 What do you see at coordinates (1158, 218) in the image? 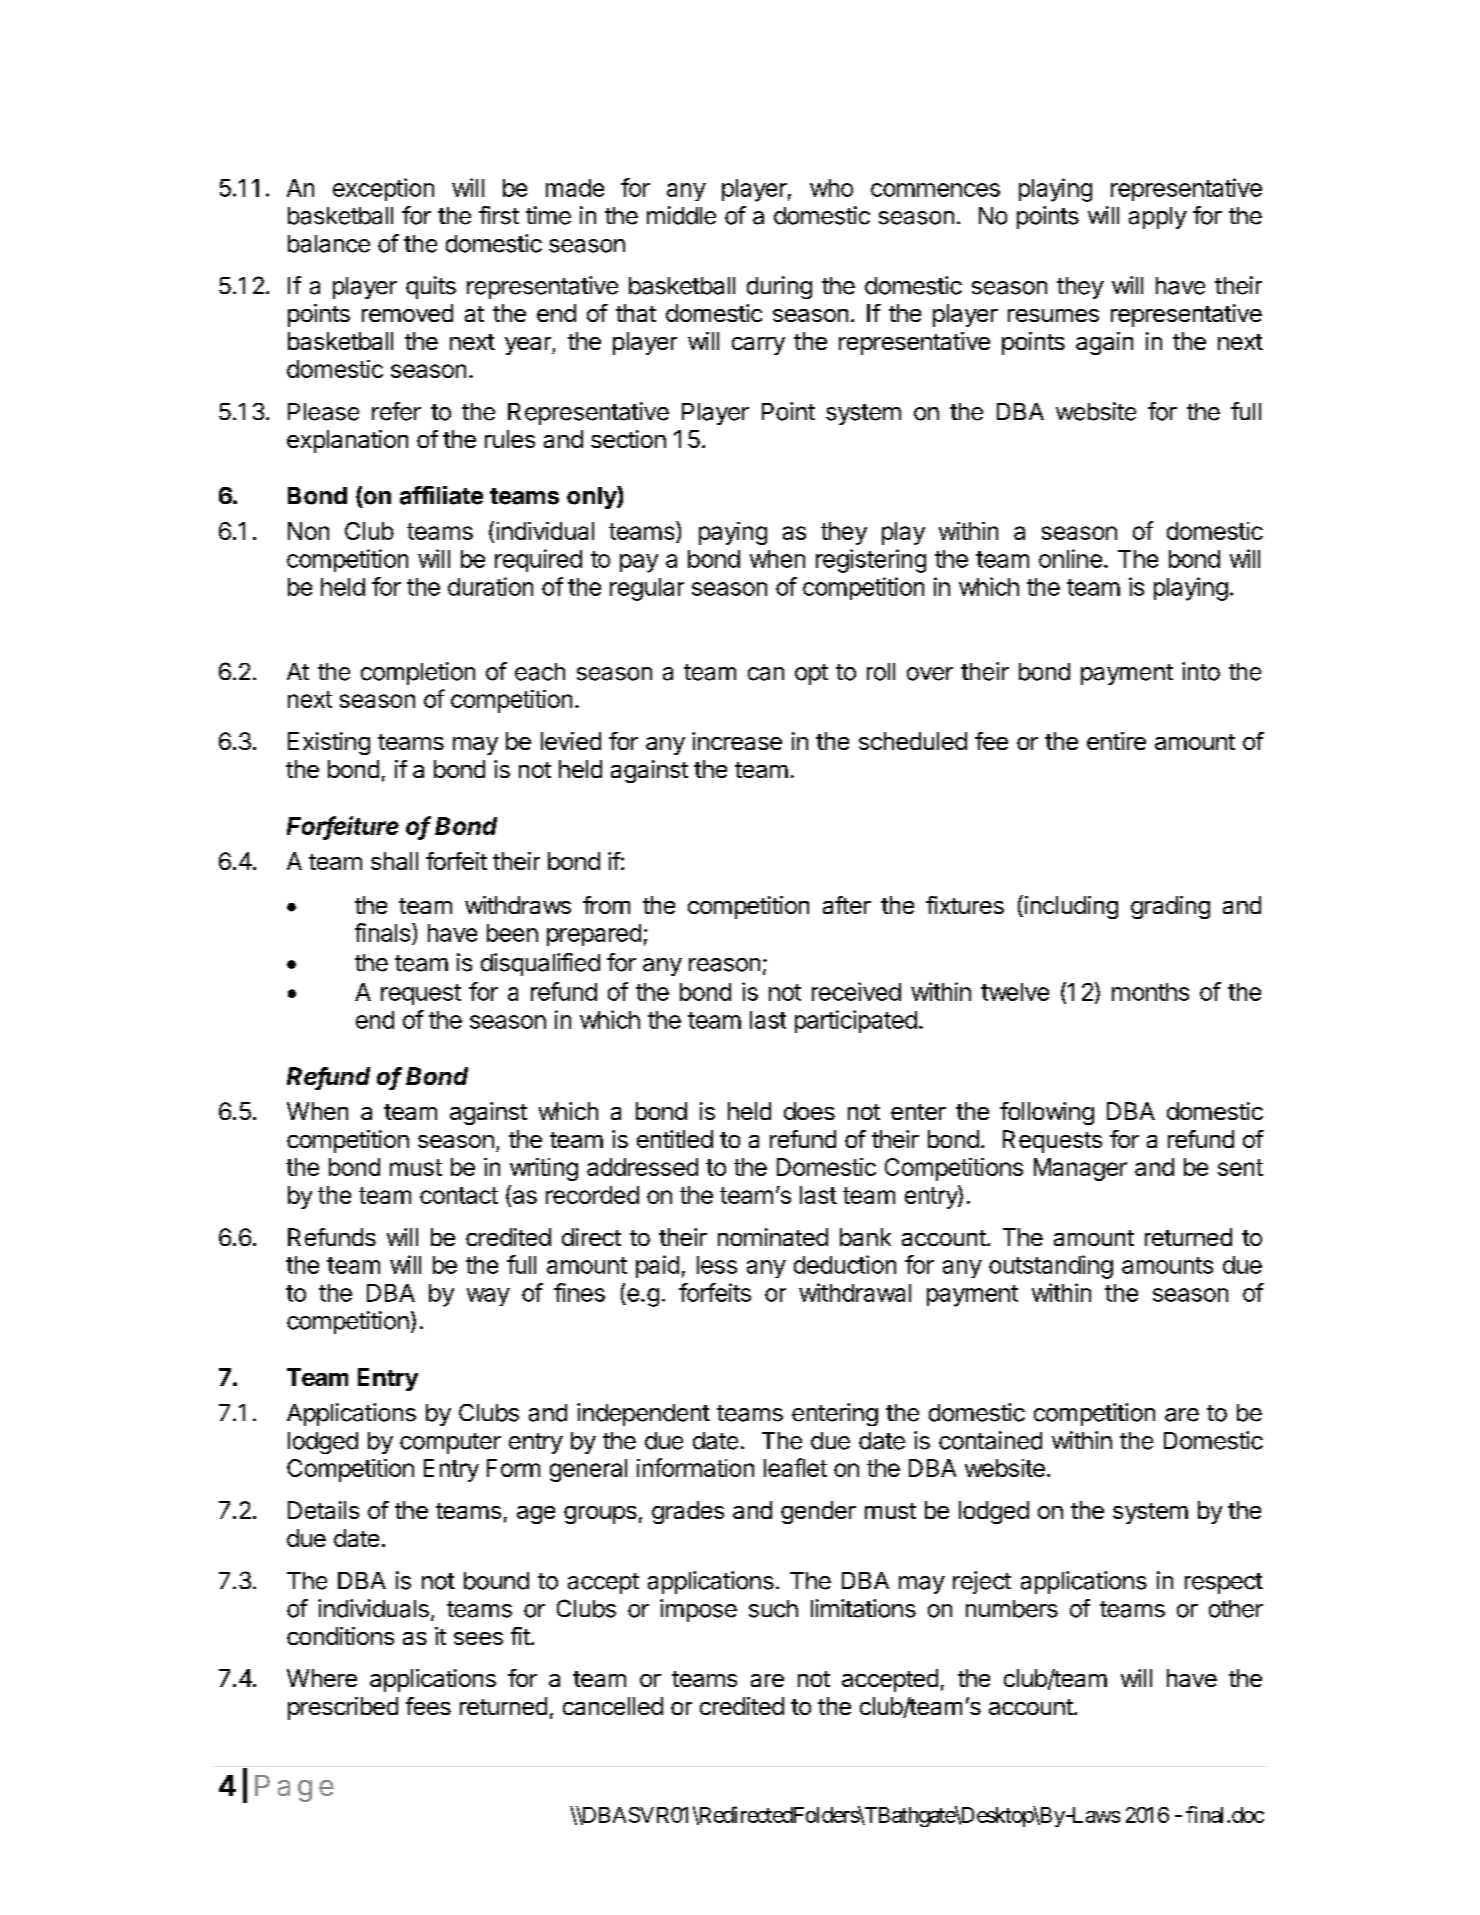
I see `apply` at bounding box center [1158, 218].
